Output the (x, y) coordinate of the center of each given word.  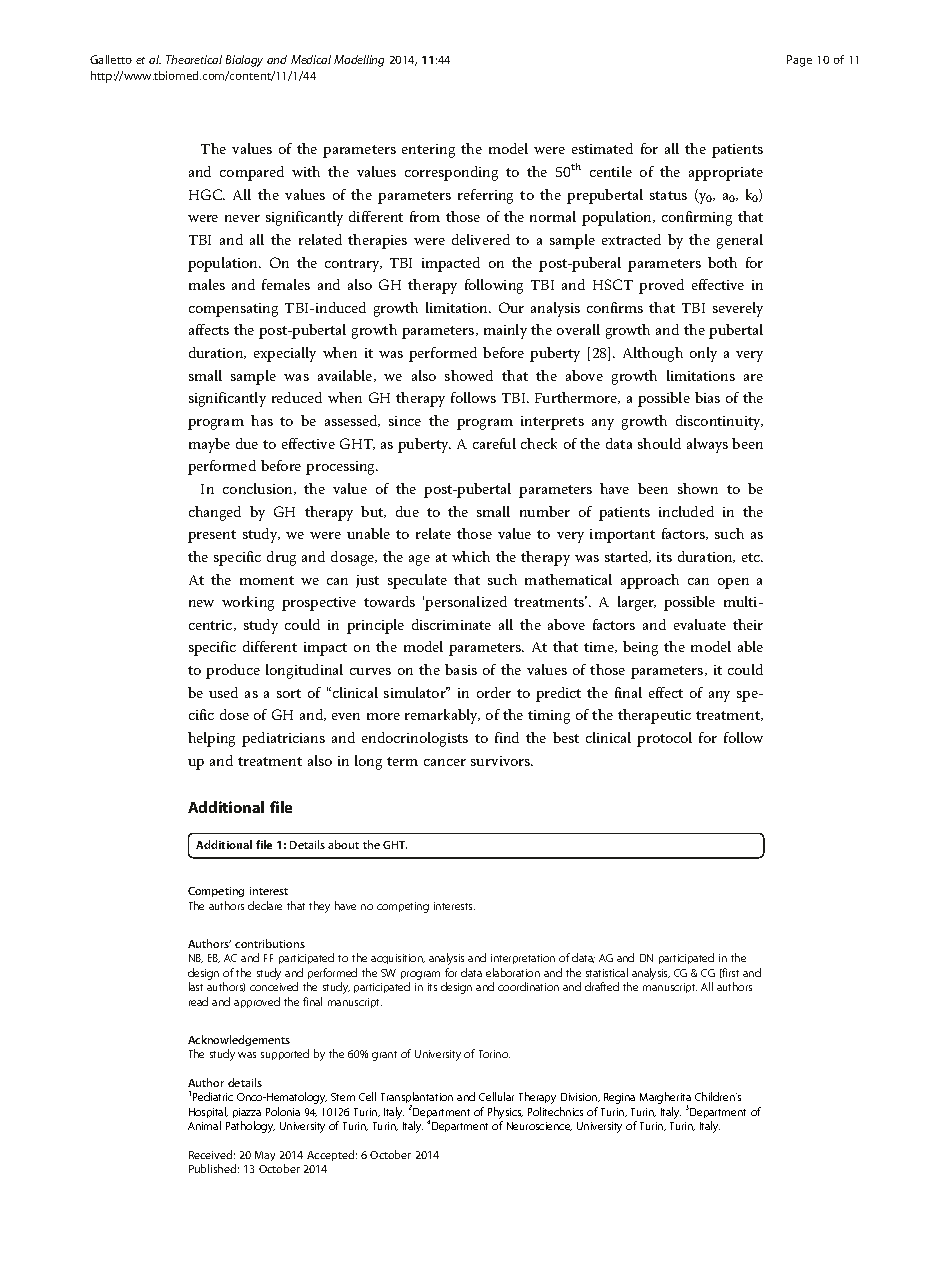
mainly (505, 331)
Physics (505, 1113)
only (703, 354)
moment (267, 580)
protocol (664, 739)
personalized (466, 603)
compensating (233, 310)
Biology (244, 61)
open (733, 583)
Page (799, 61)
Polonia (283, 1111)
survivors (501, 761)
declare (265, 905)
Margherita (665, 1099)
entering (428, 151)
